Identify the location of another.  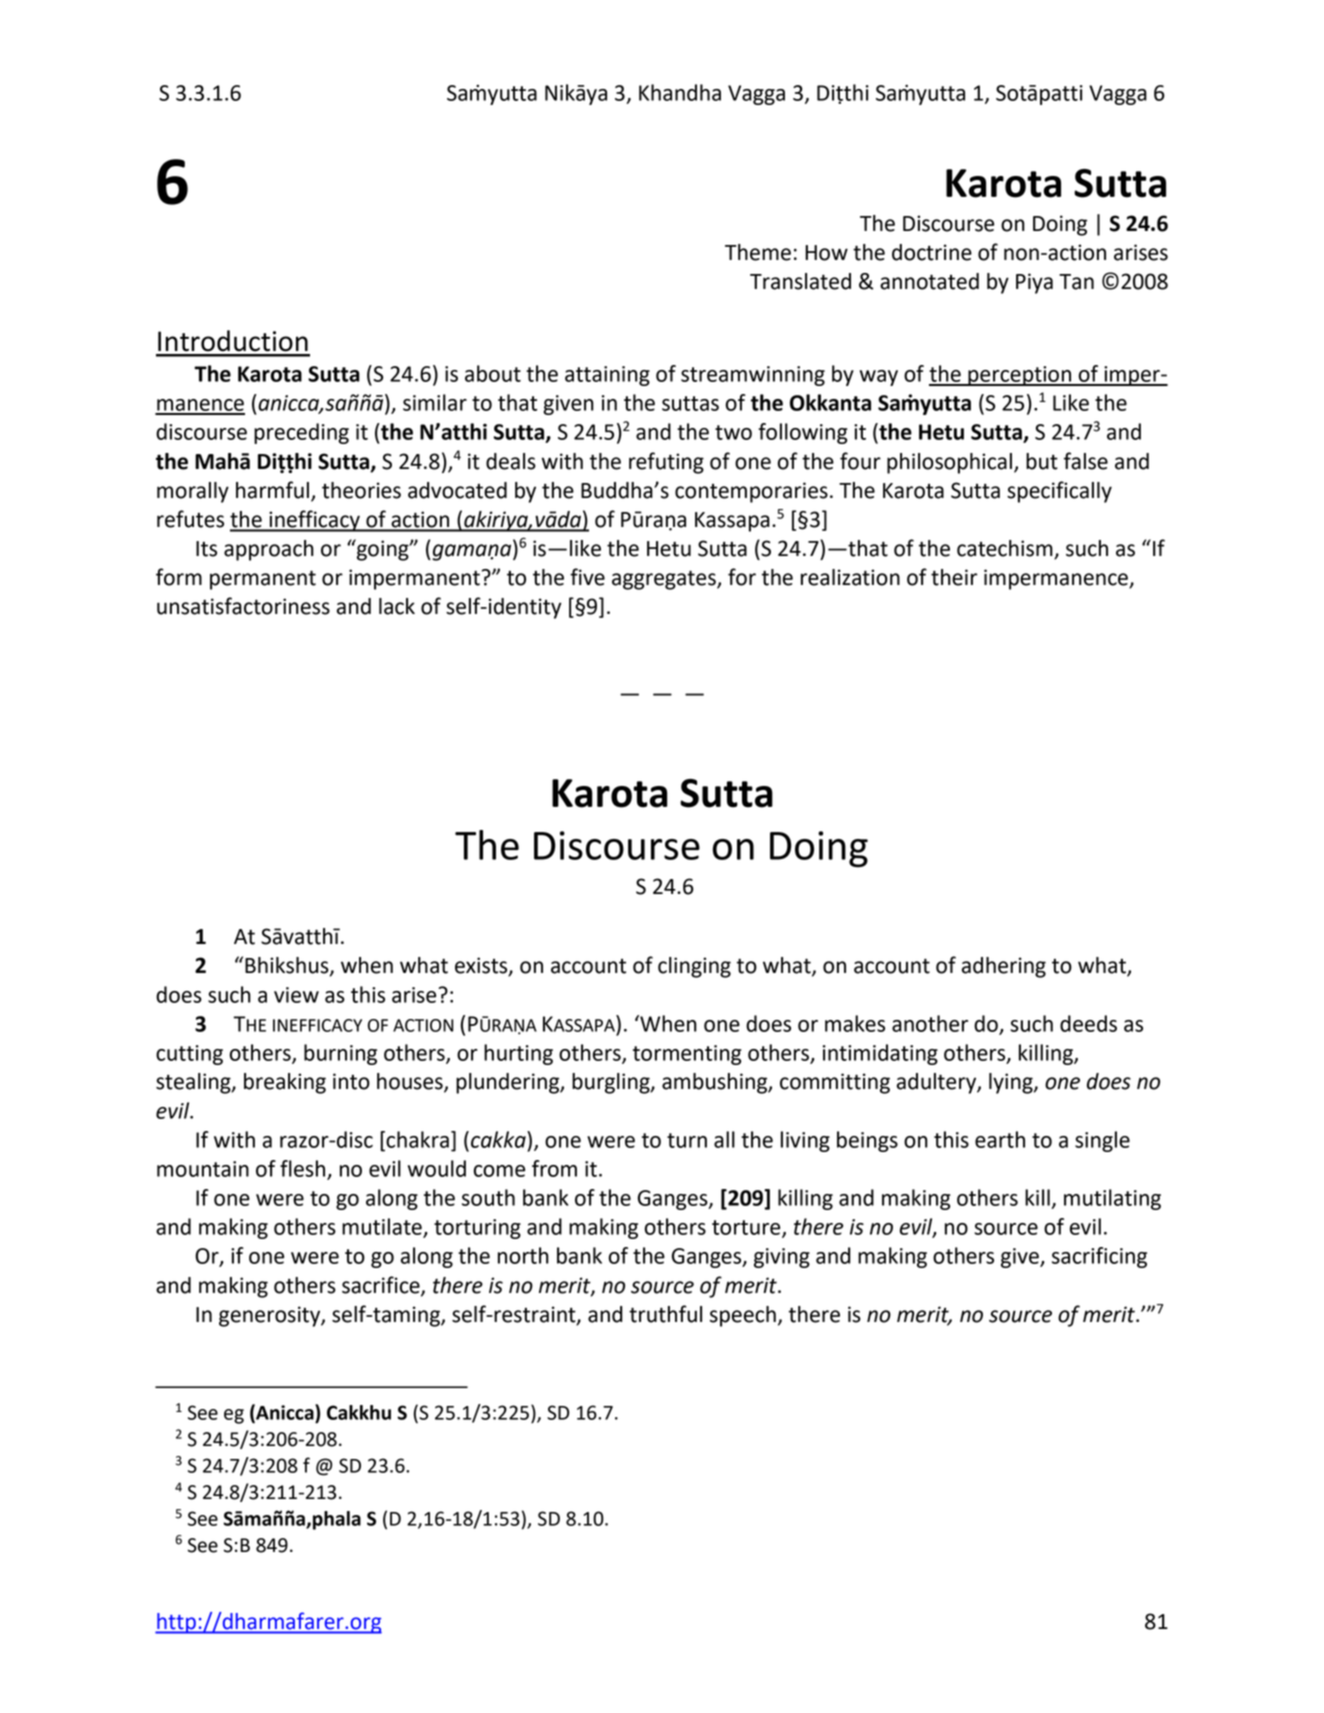
(930, 1023).
